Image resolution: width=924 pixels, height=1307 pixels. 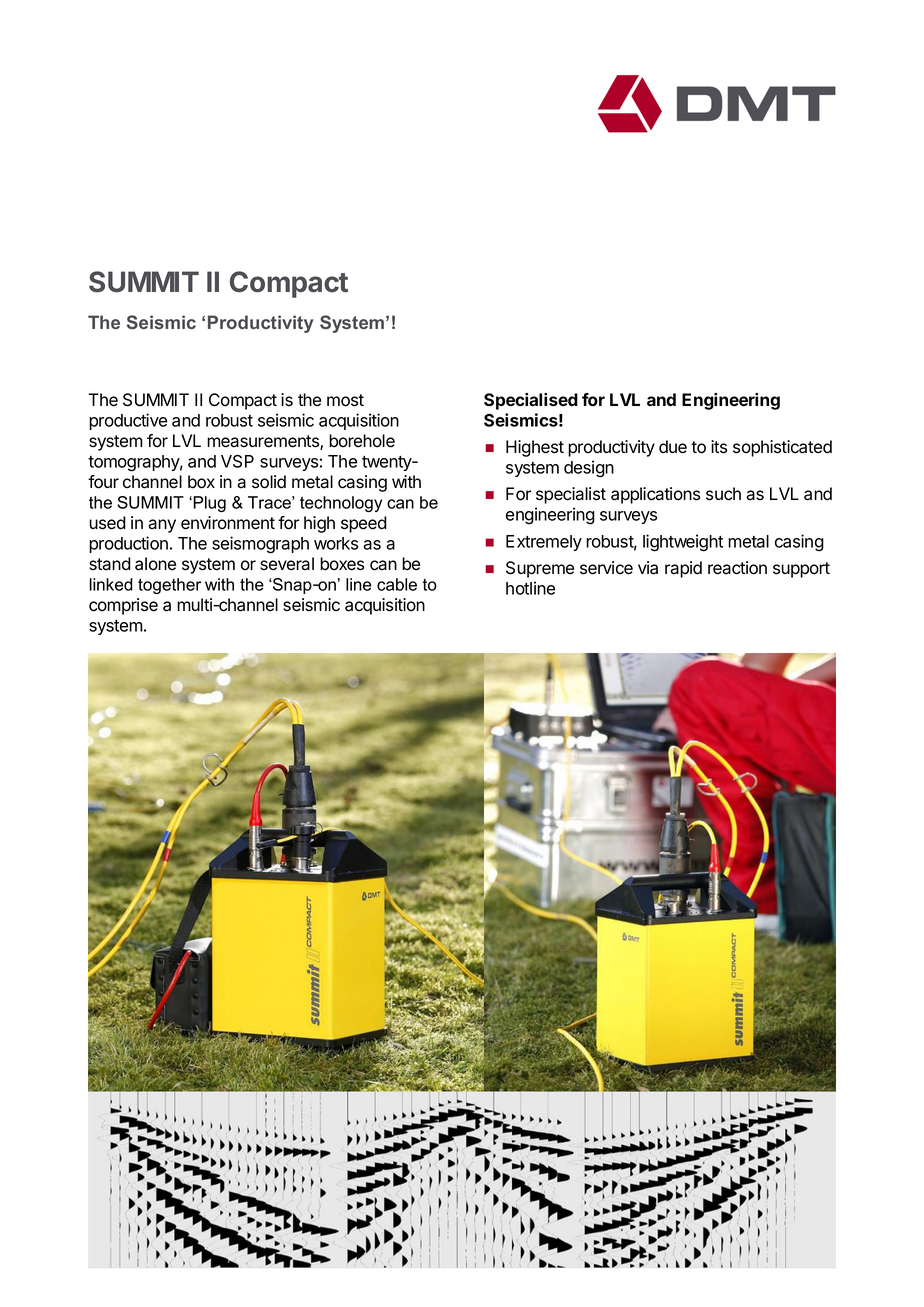 What do you see at coordinates (208, 504) in the screenshot?
I see `Plug` at bounding box center [208, 504].
